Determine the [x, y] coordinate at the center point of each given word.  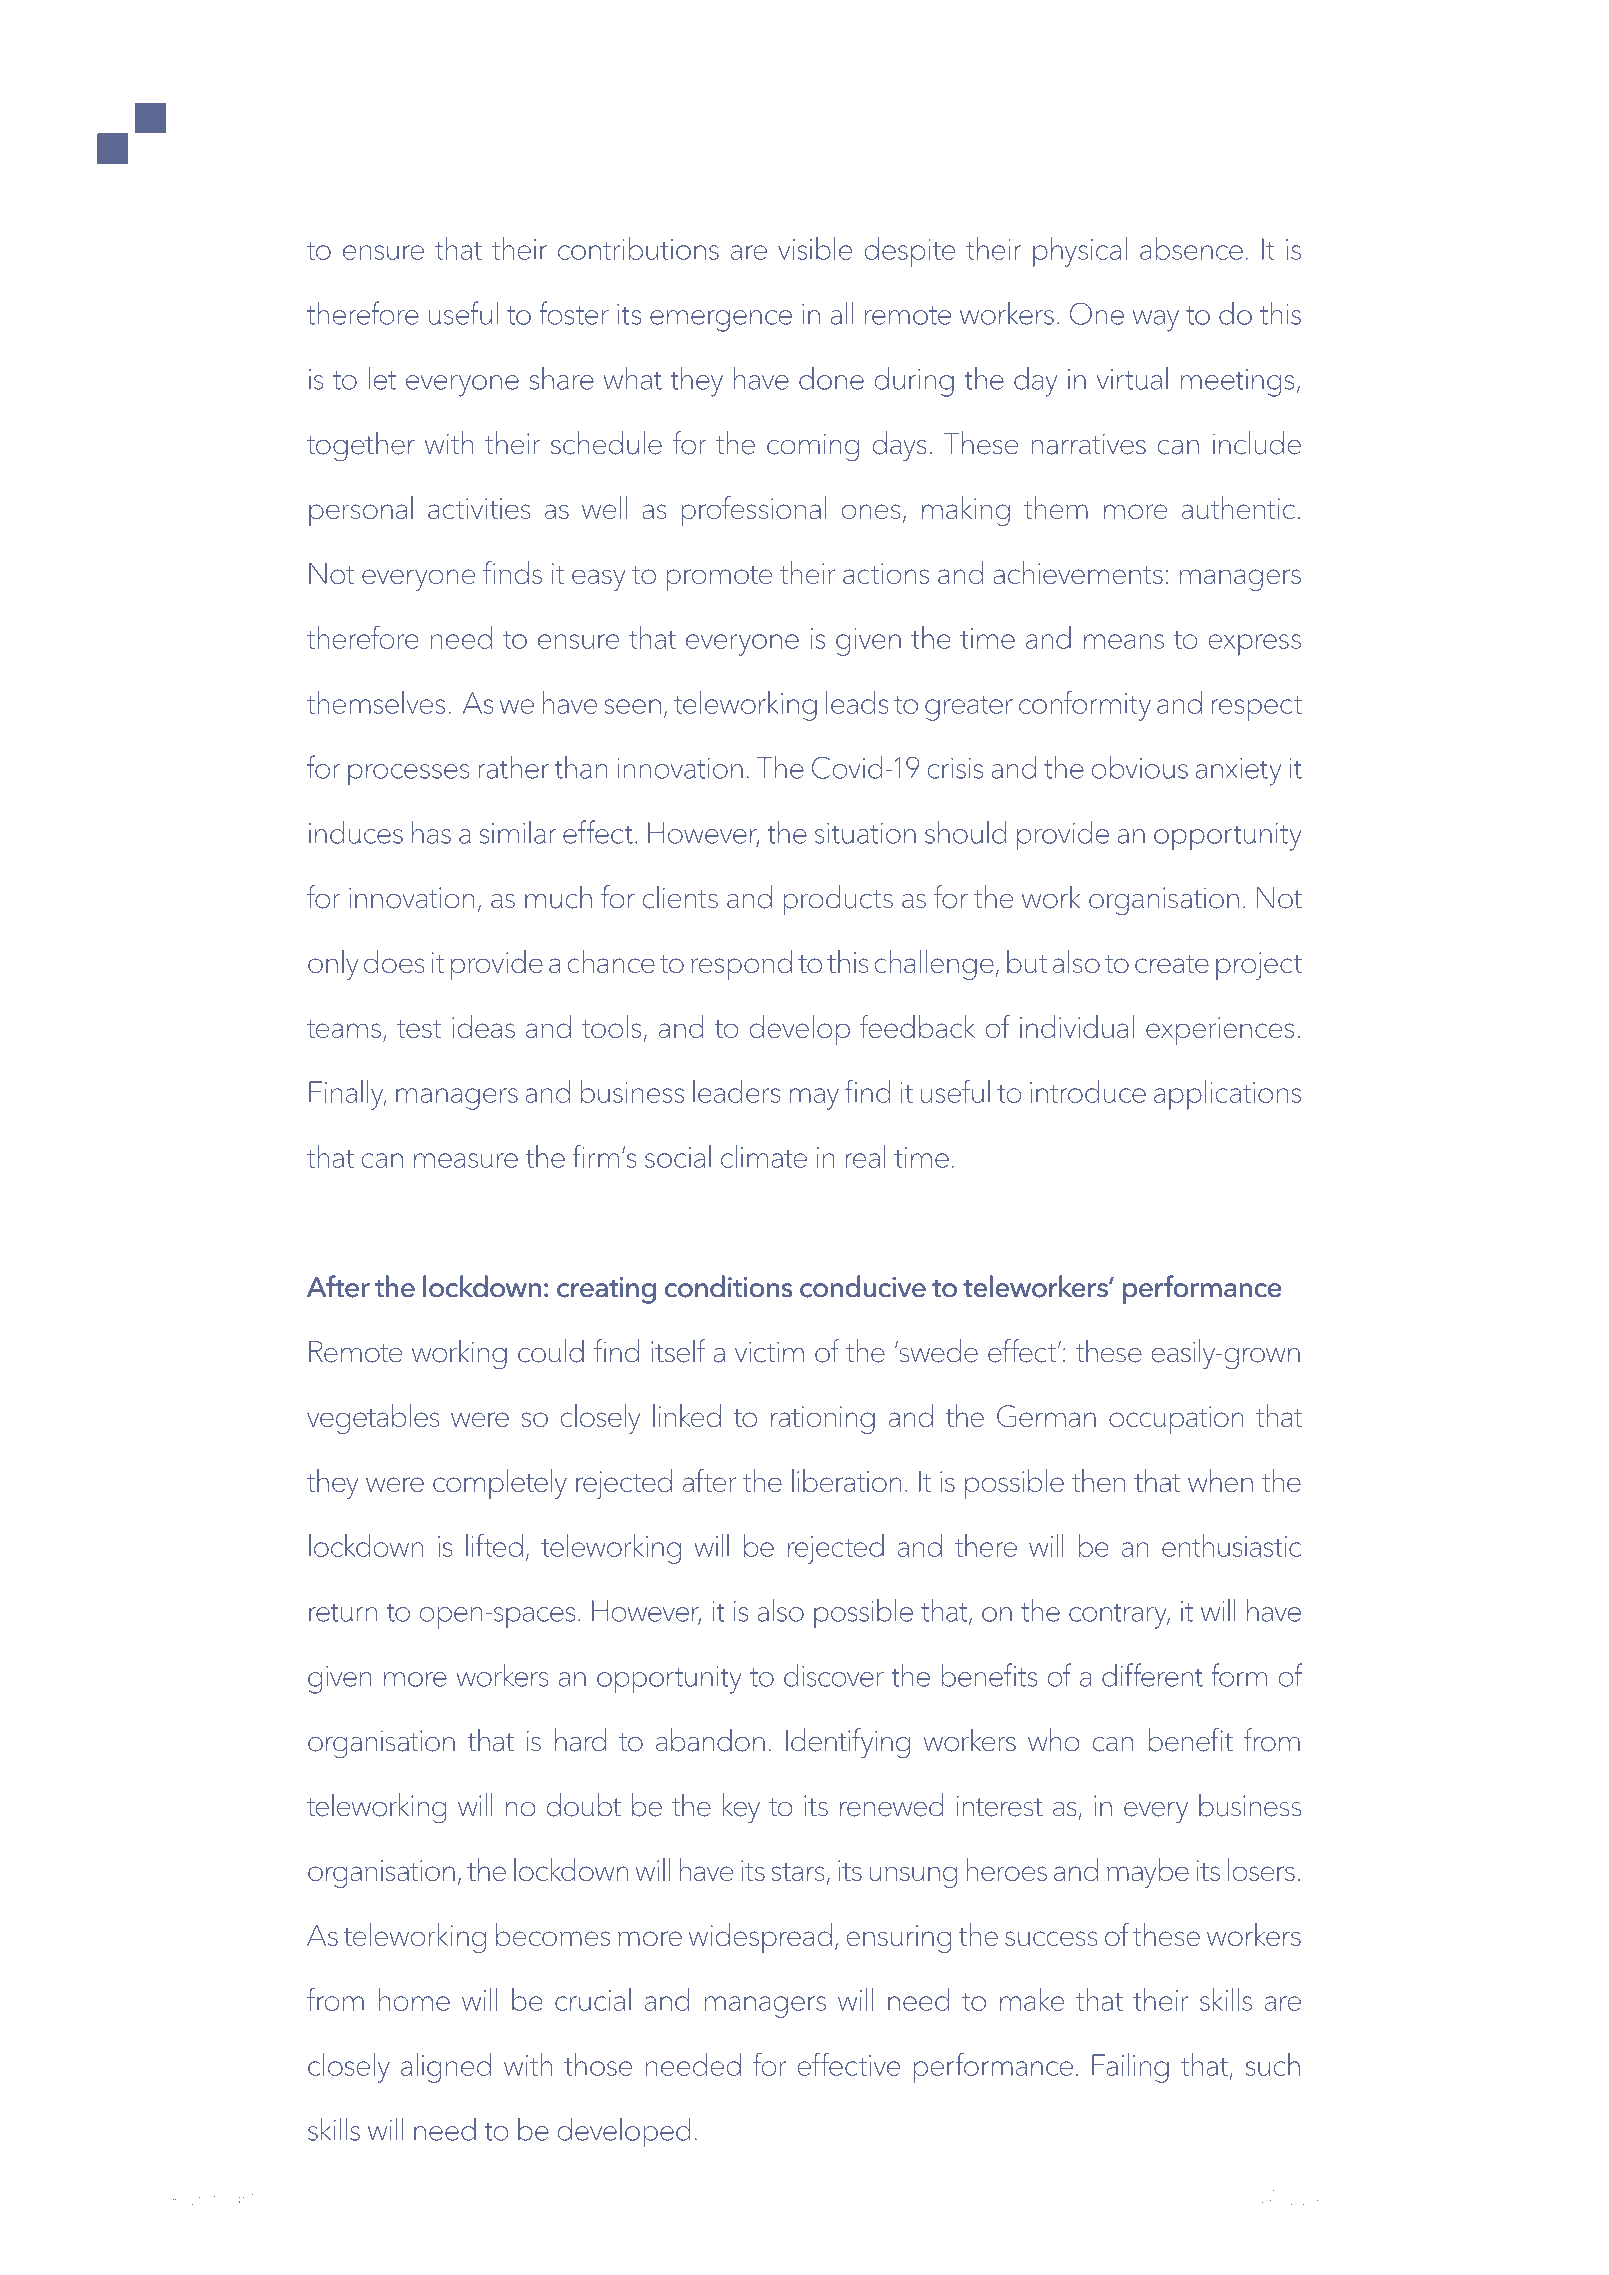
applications [1227, 1095]
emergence [721, 321]
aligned [446, 2068]
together [361, 446]
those [598, 2064]
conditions [728, 1286]
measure [466, 1160]
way [1156, 321]
